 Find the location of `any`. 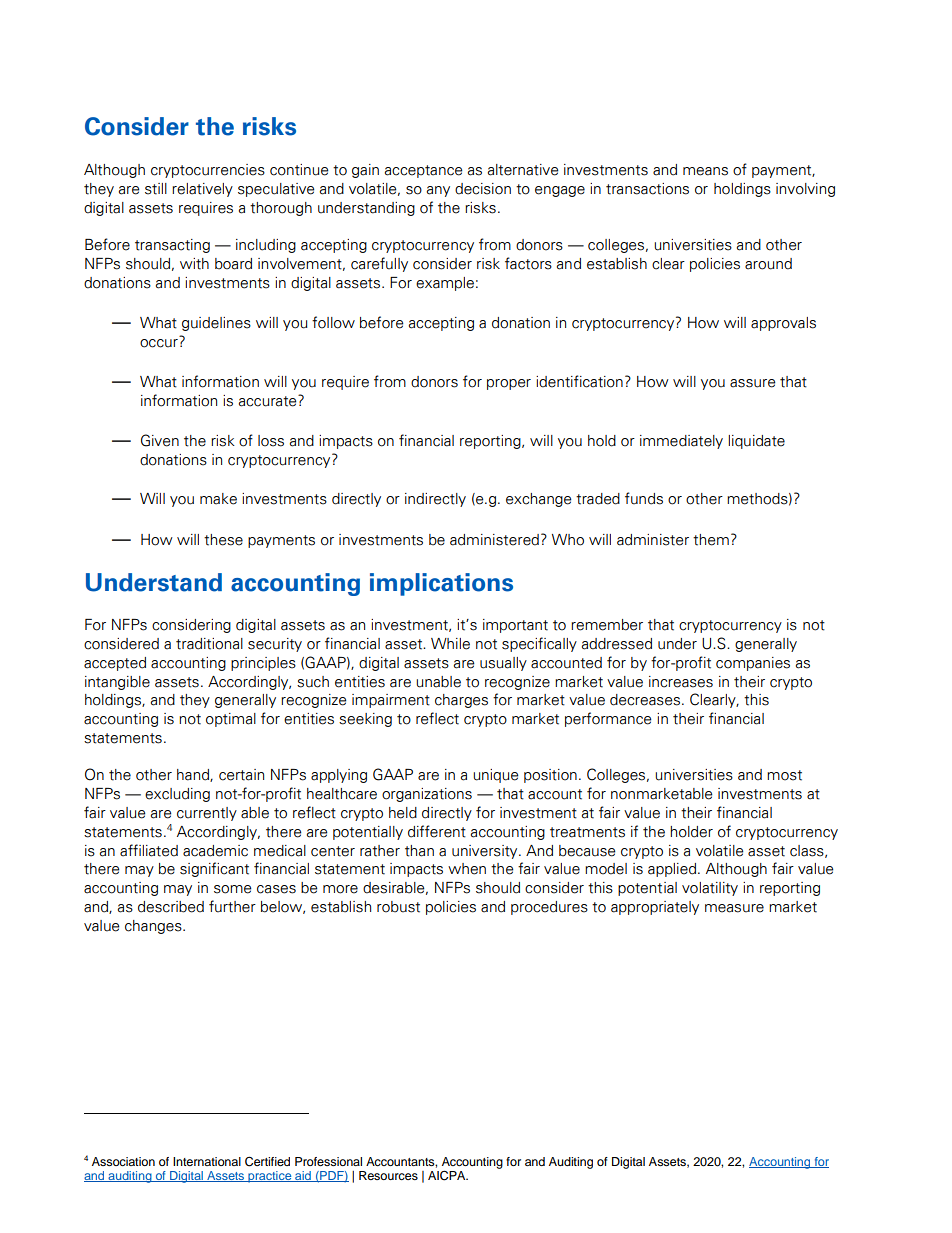

any is located at coordinates (438, 191).
